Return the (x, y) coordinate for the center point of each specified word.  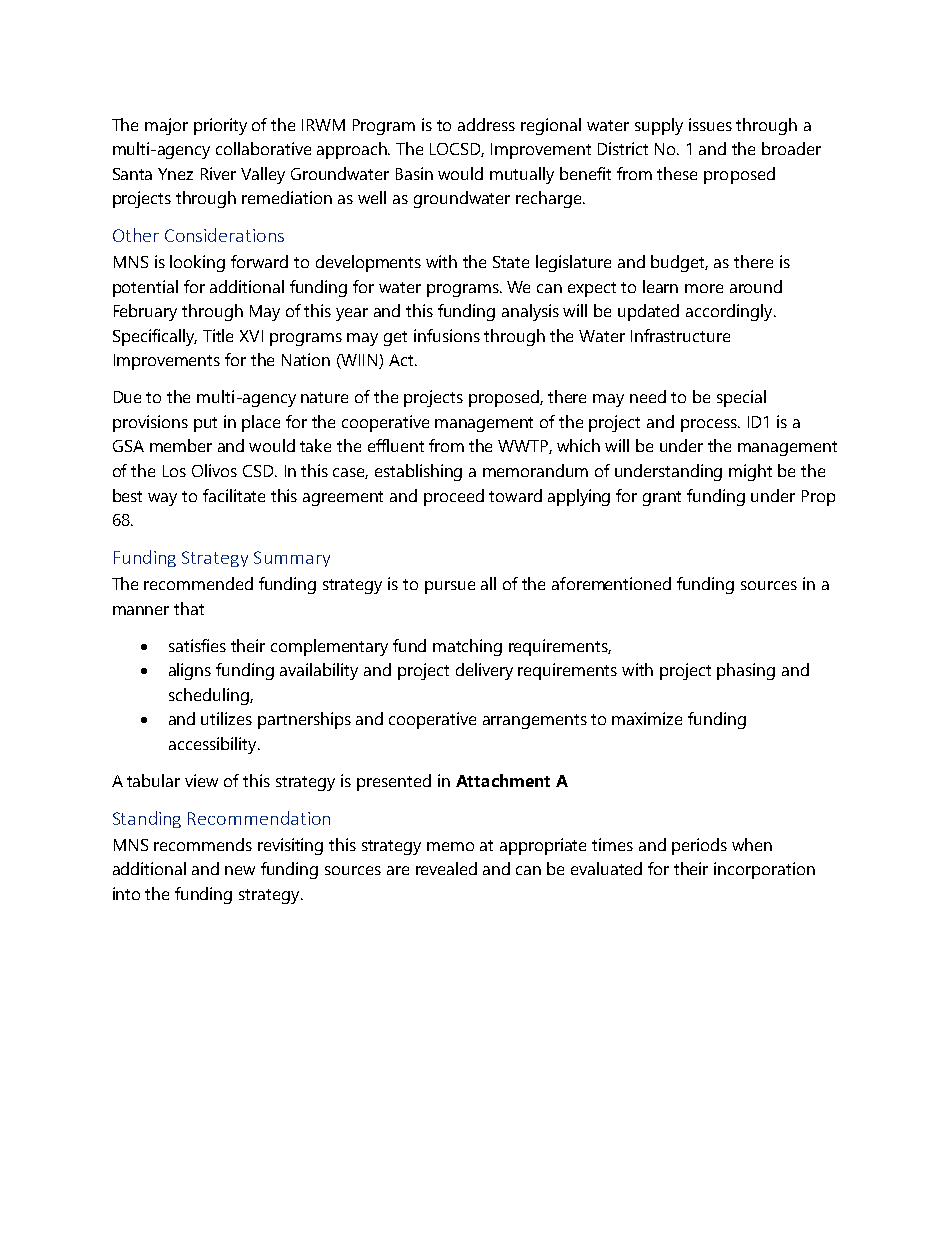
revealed (446, 868)
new (240, 870)
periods (699, 846)
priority (220, 126)
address (486, 124)
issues (710, 124)
